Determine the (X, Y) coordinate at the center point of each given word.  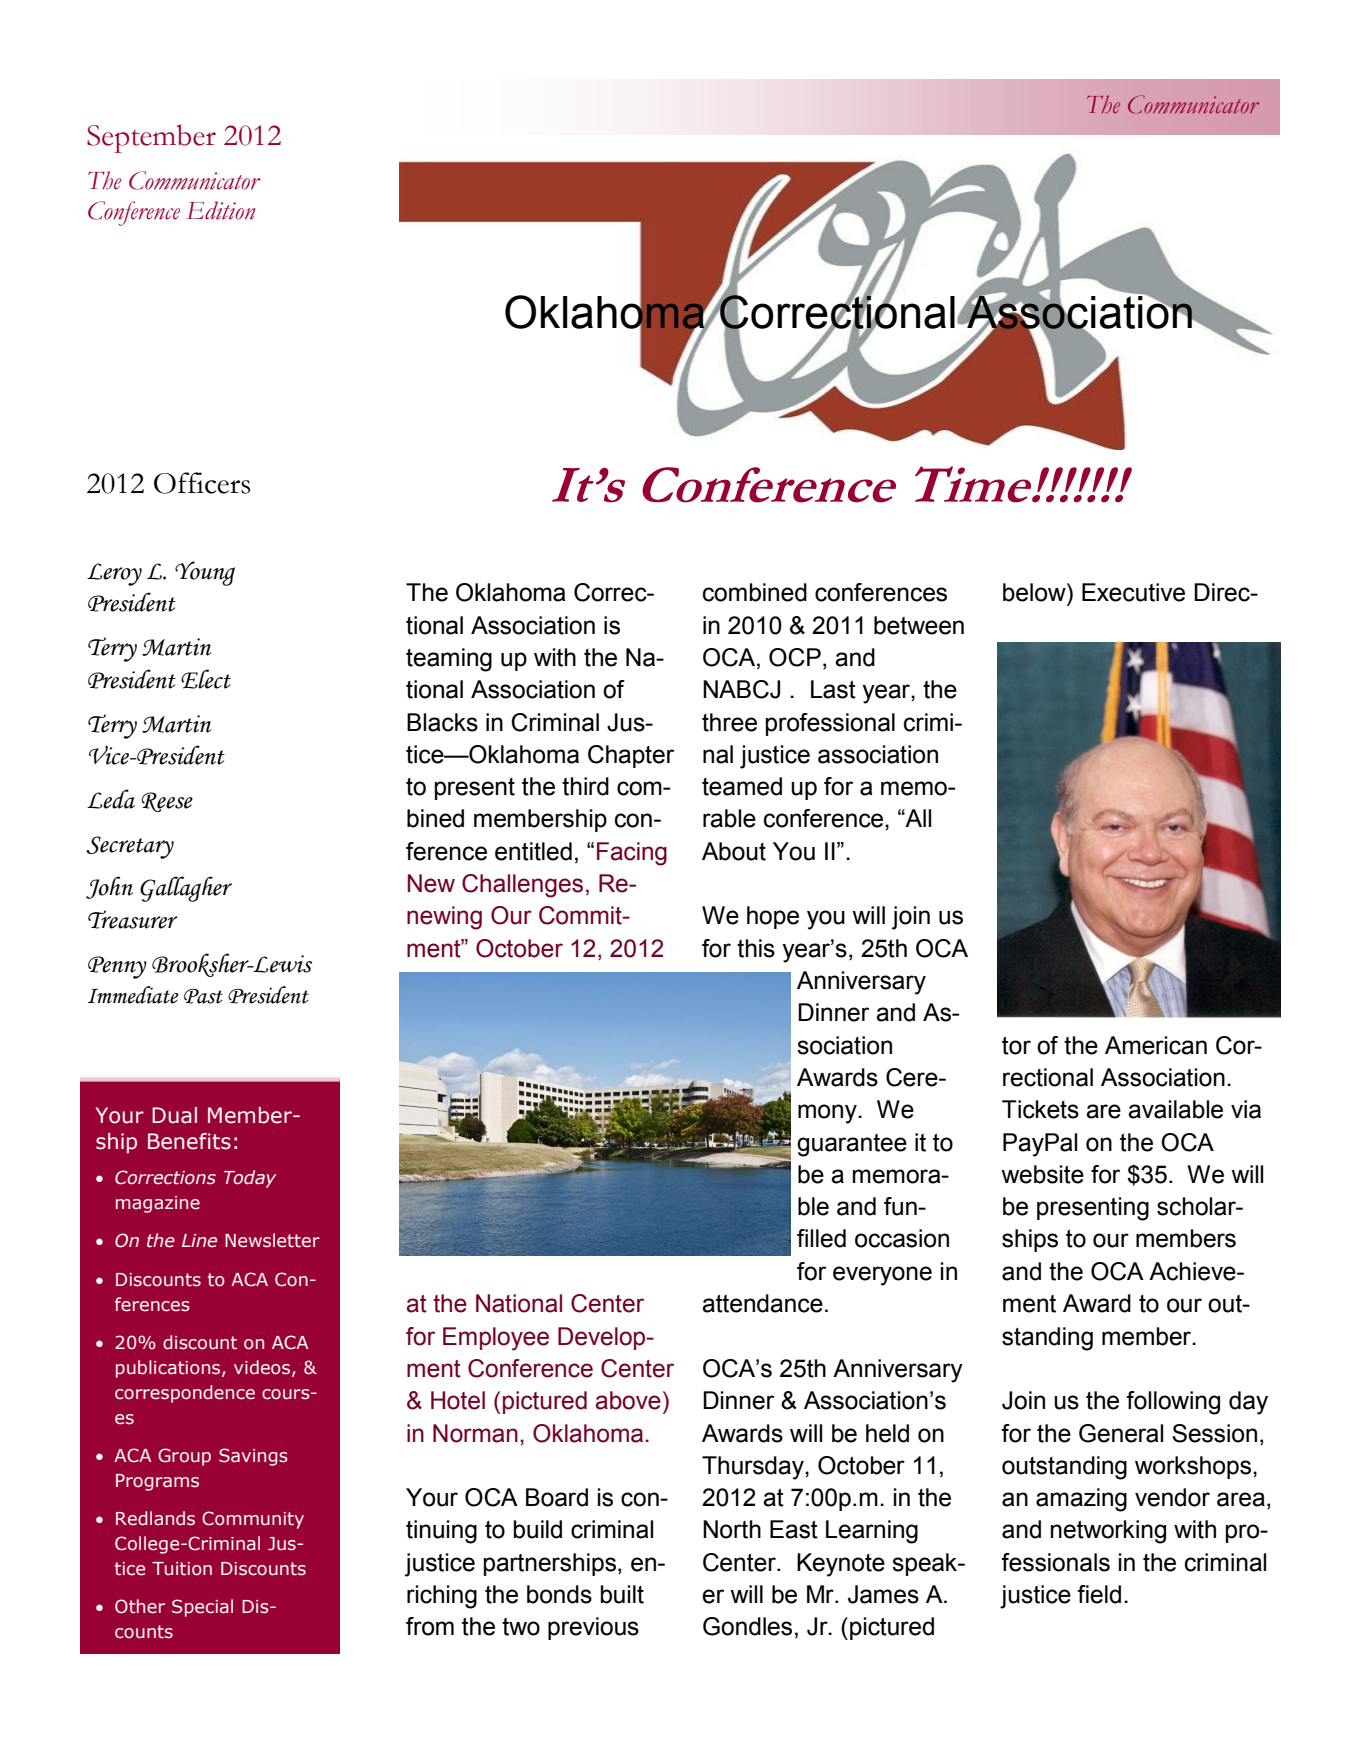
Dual (174, 1115)
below (1035, 592)
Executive (1133, 592)
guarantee (852, 1145)
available (1175, 1109)
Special (202, 1608)
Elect (206, 679)
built (622, 1594)
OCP (795, 657)
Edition (221, 210)
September (151, 138)
